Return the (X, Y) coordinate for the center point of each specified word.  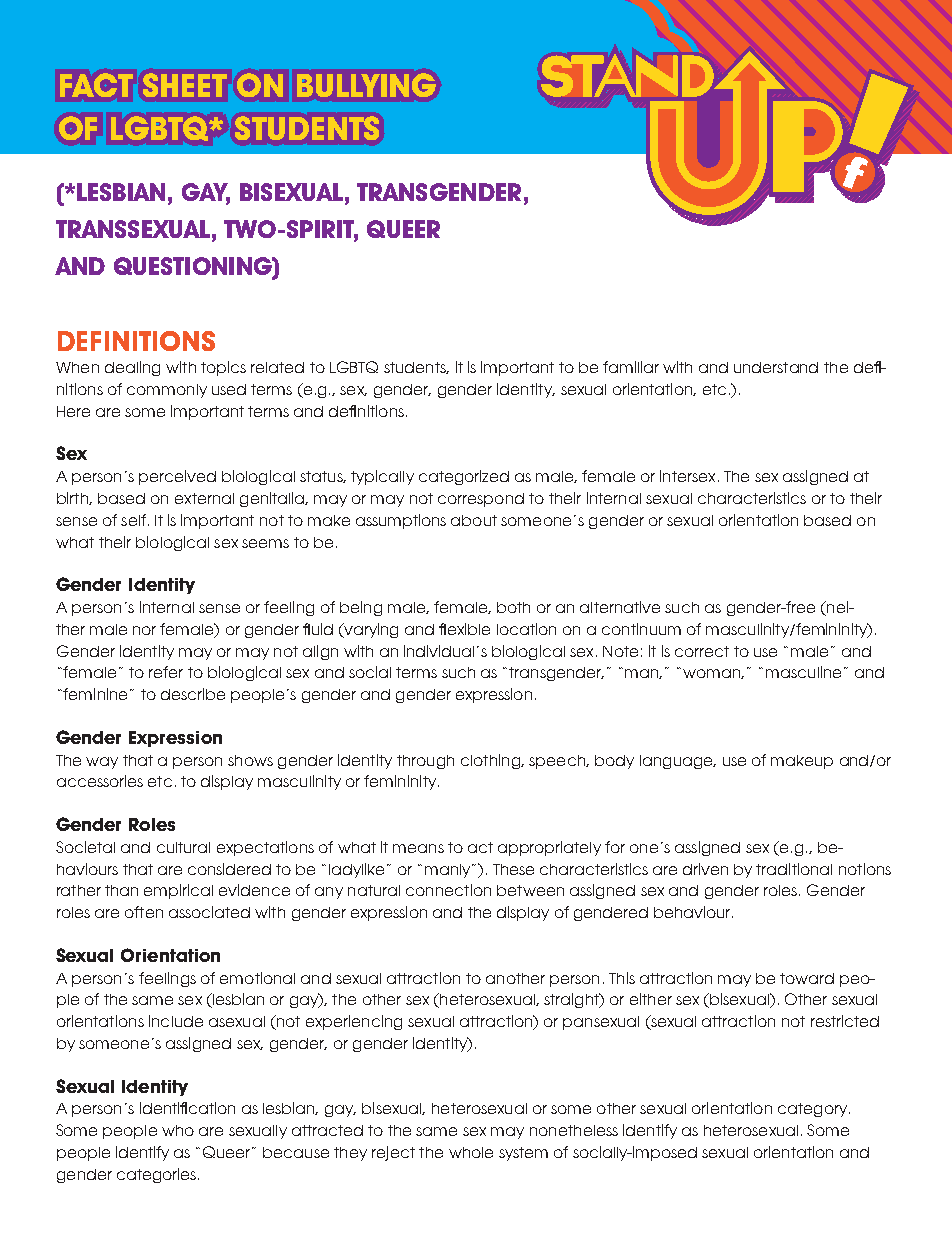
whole (471, 1152)
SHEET (185, 85)
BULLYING (366, 85)
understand (776, 367)
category (812, 1110)
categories (158, 1175)
